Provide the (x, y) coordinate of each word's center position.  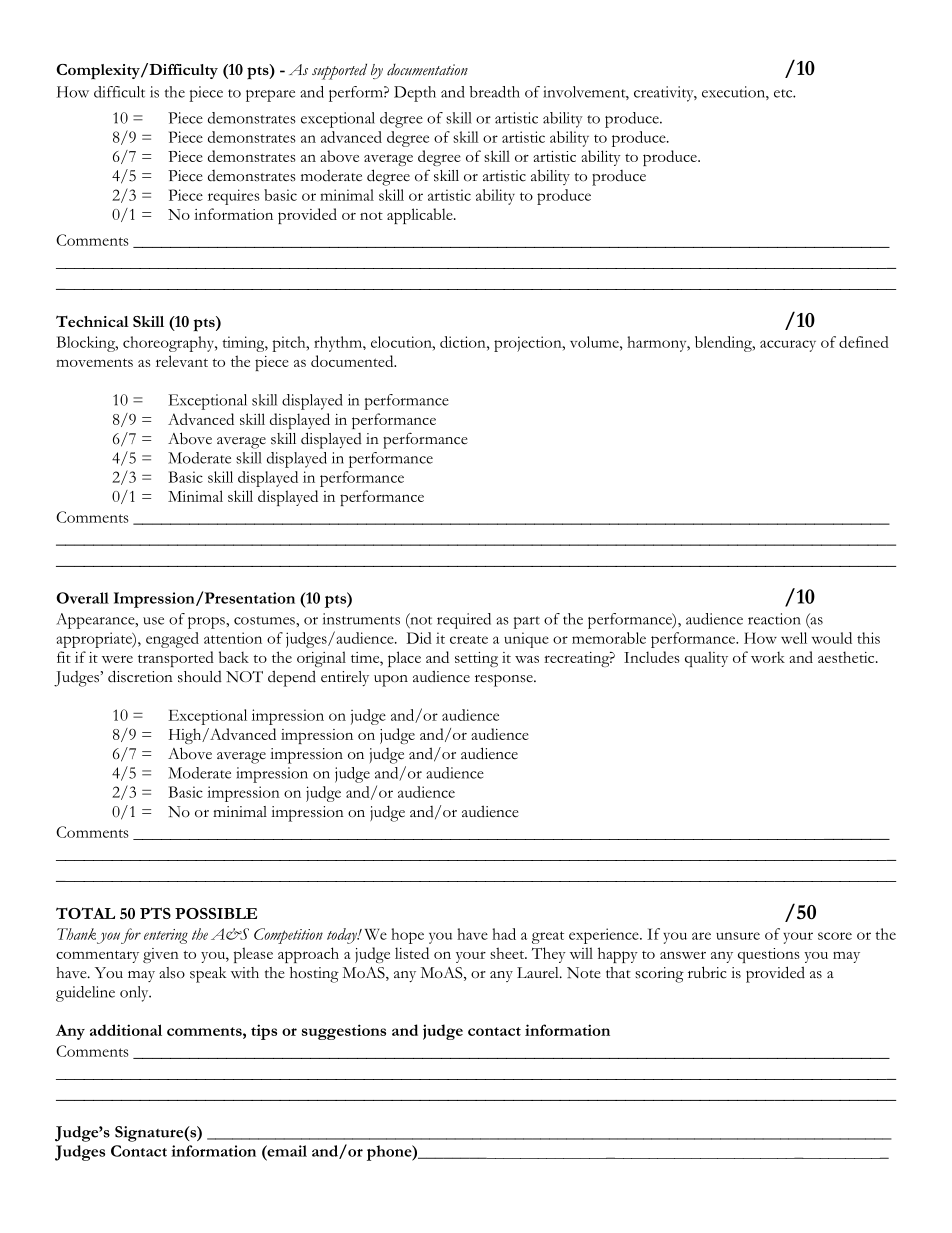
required (464, 621)
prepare (270, 96)
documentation (427, 70)
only (135, 994)
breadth (495, 92)
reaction (774, 619)
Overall (82, 598)
